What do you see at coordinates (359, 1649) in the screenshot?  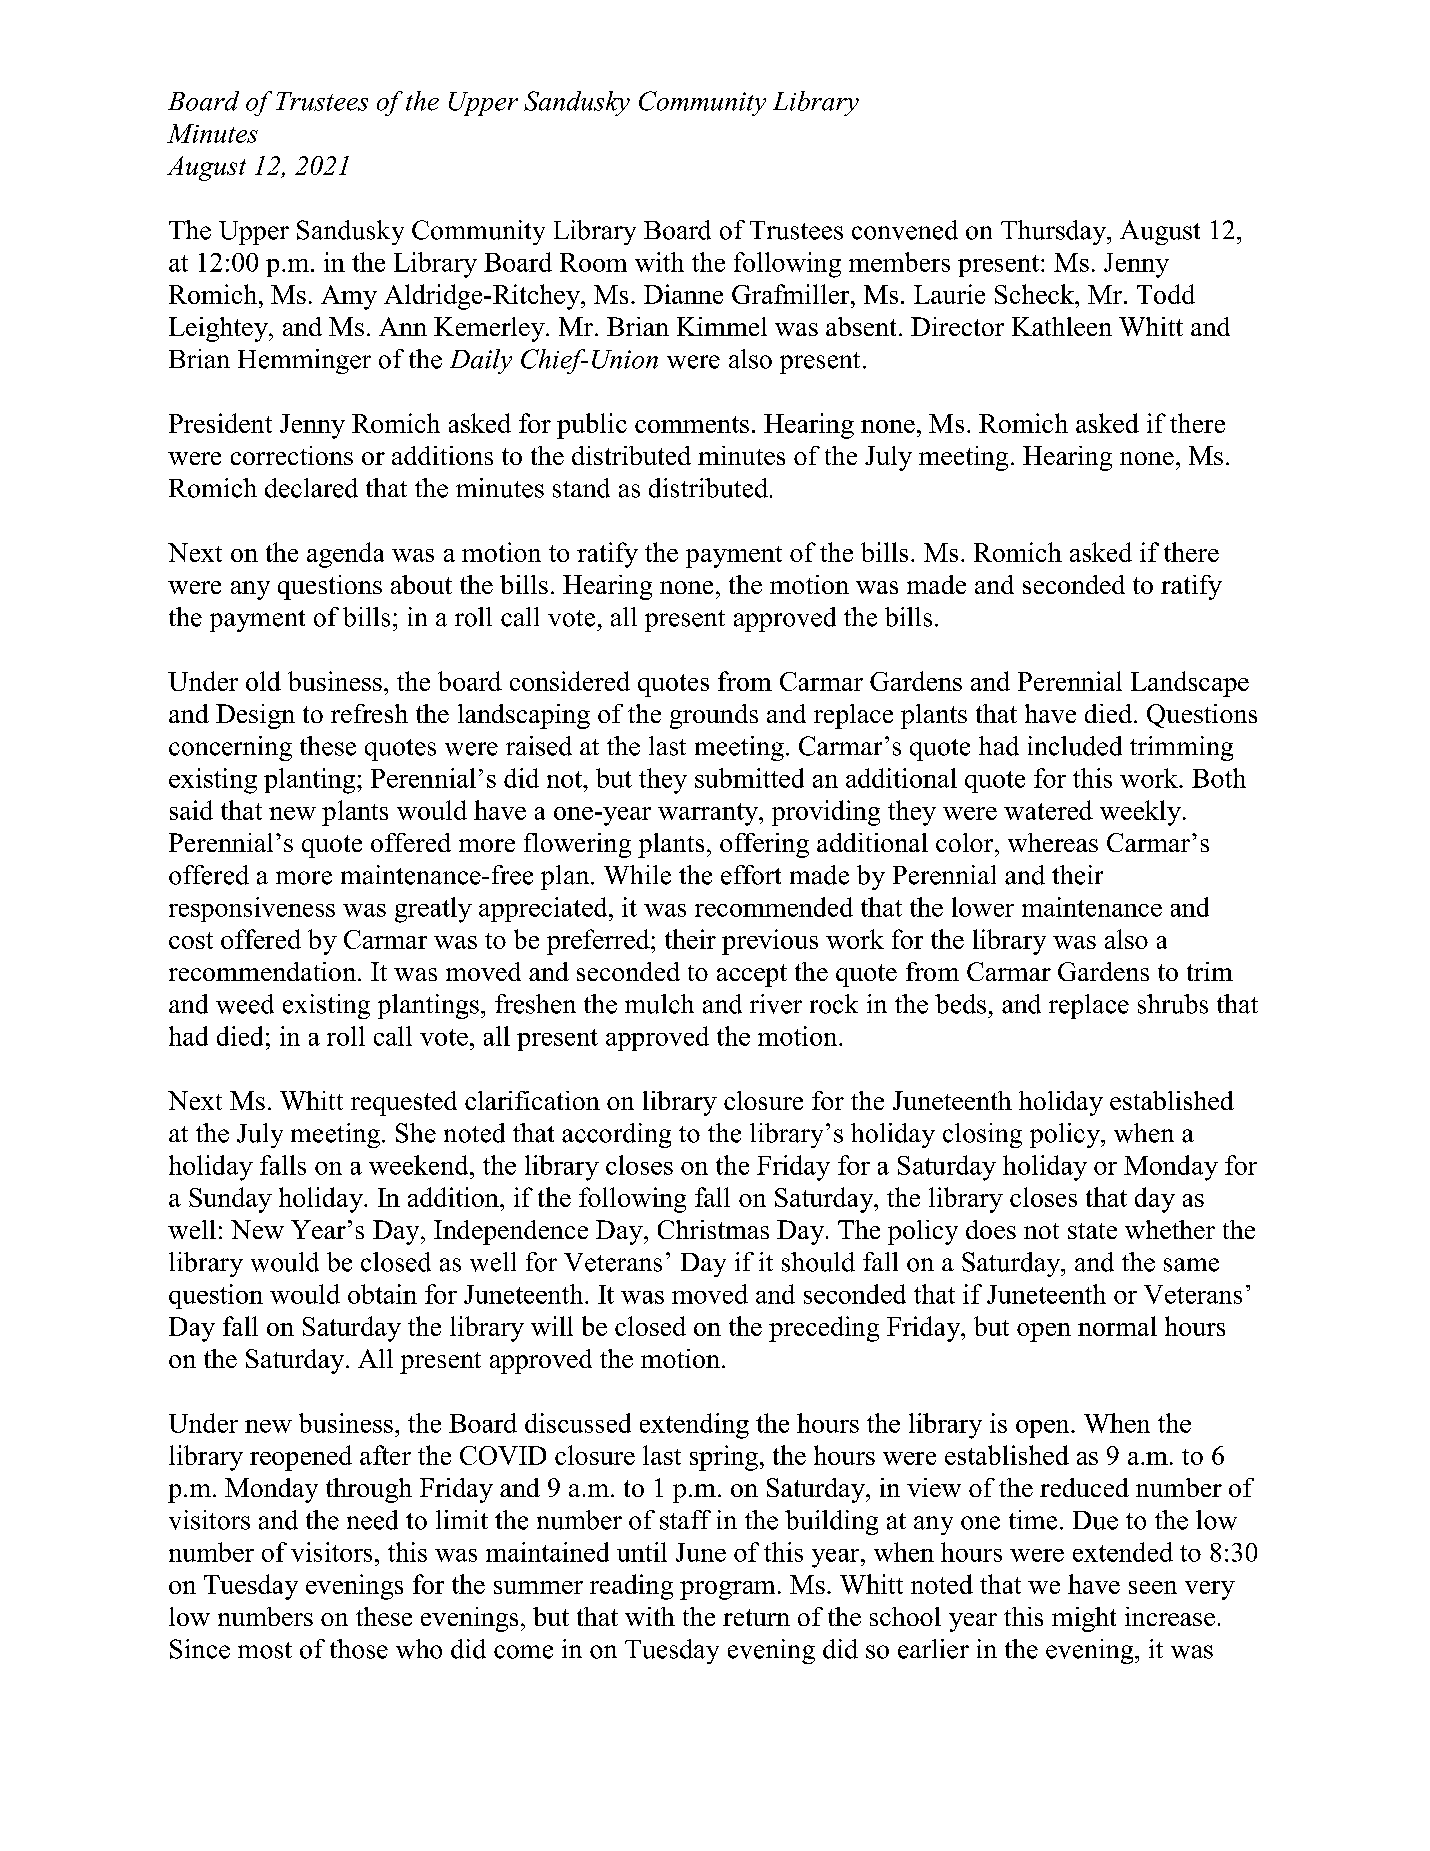 I see `those` at bounding box center [359, 1649].
